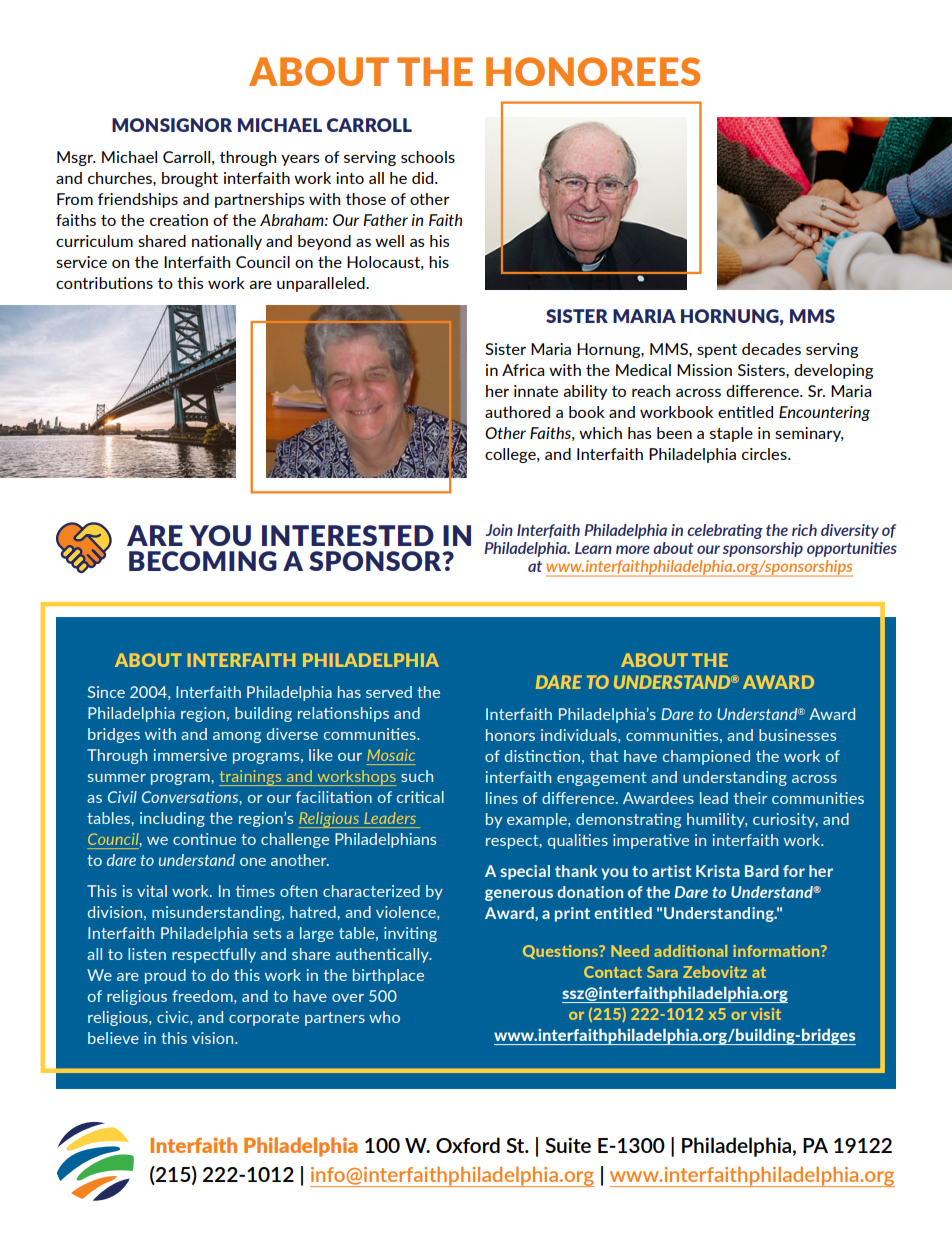 The image size is (952, 1233). I want to click on schools, so click(428, 157).
